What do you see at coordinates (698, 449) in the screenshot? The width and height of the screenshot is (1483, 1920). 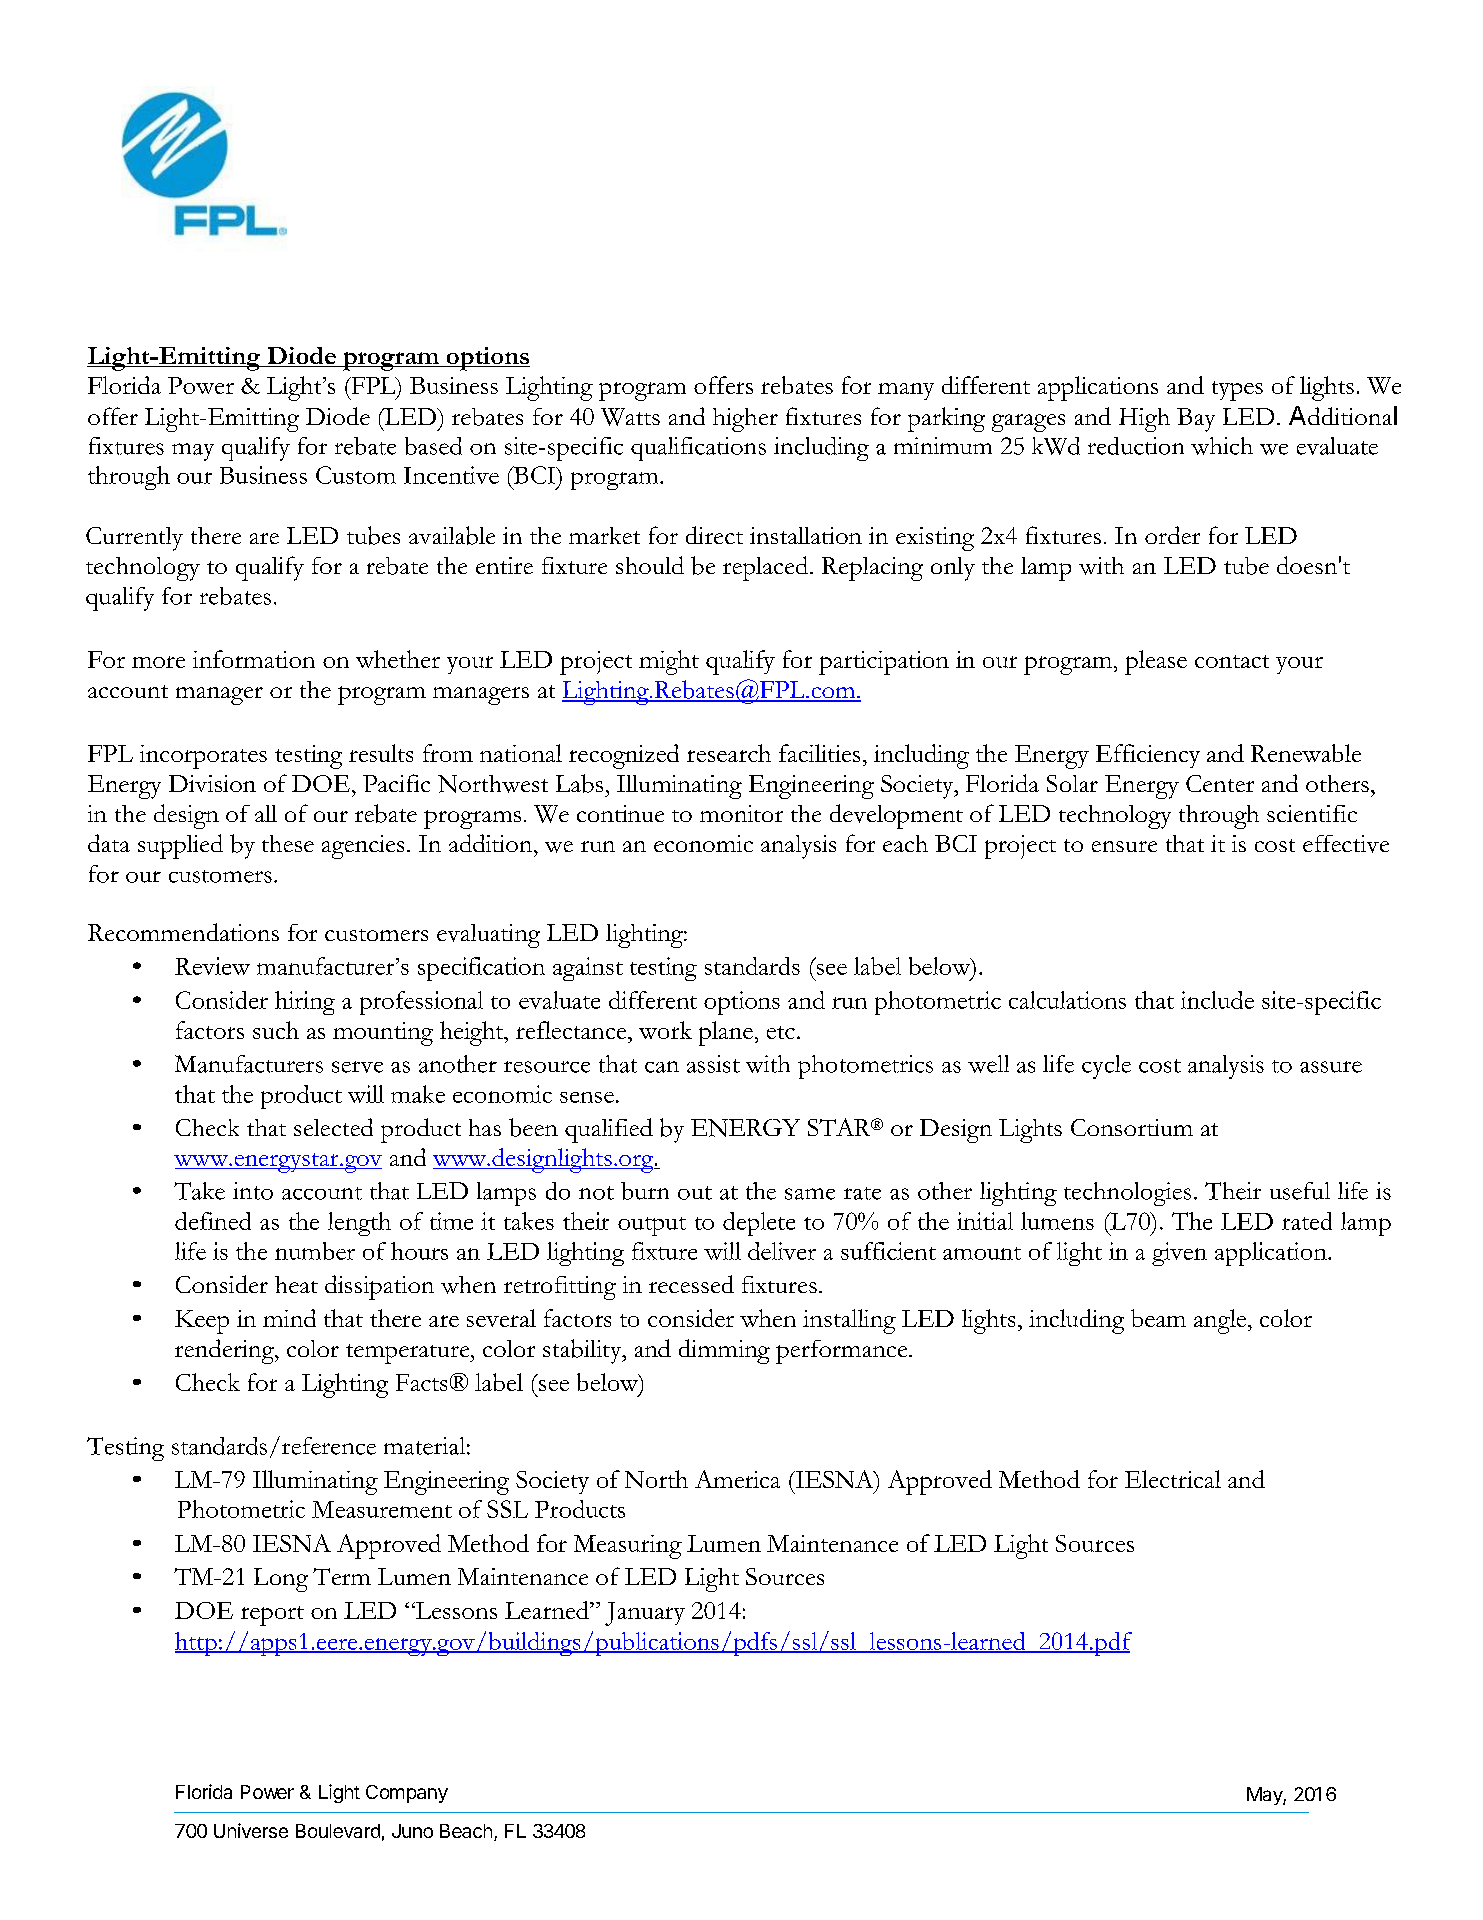 I see `qualifications` at bounding box center [698, 449].
